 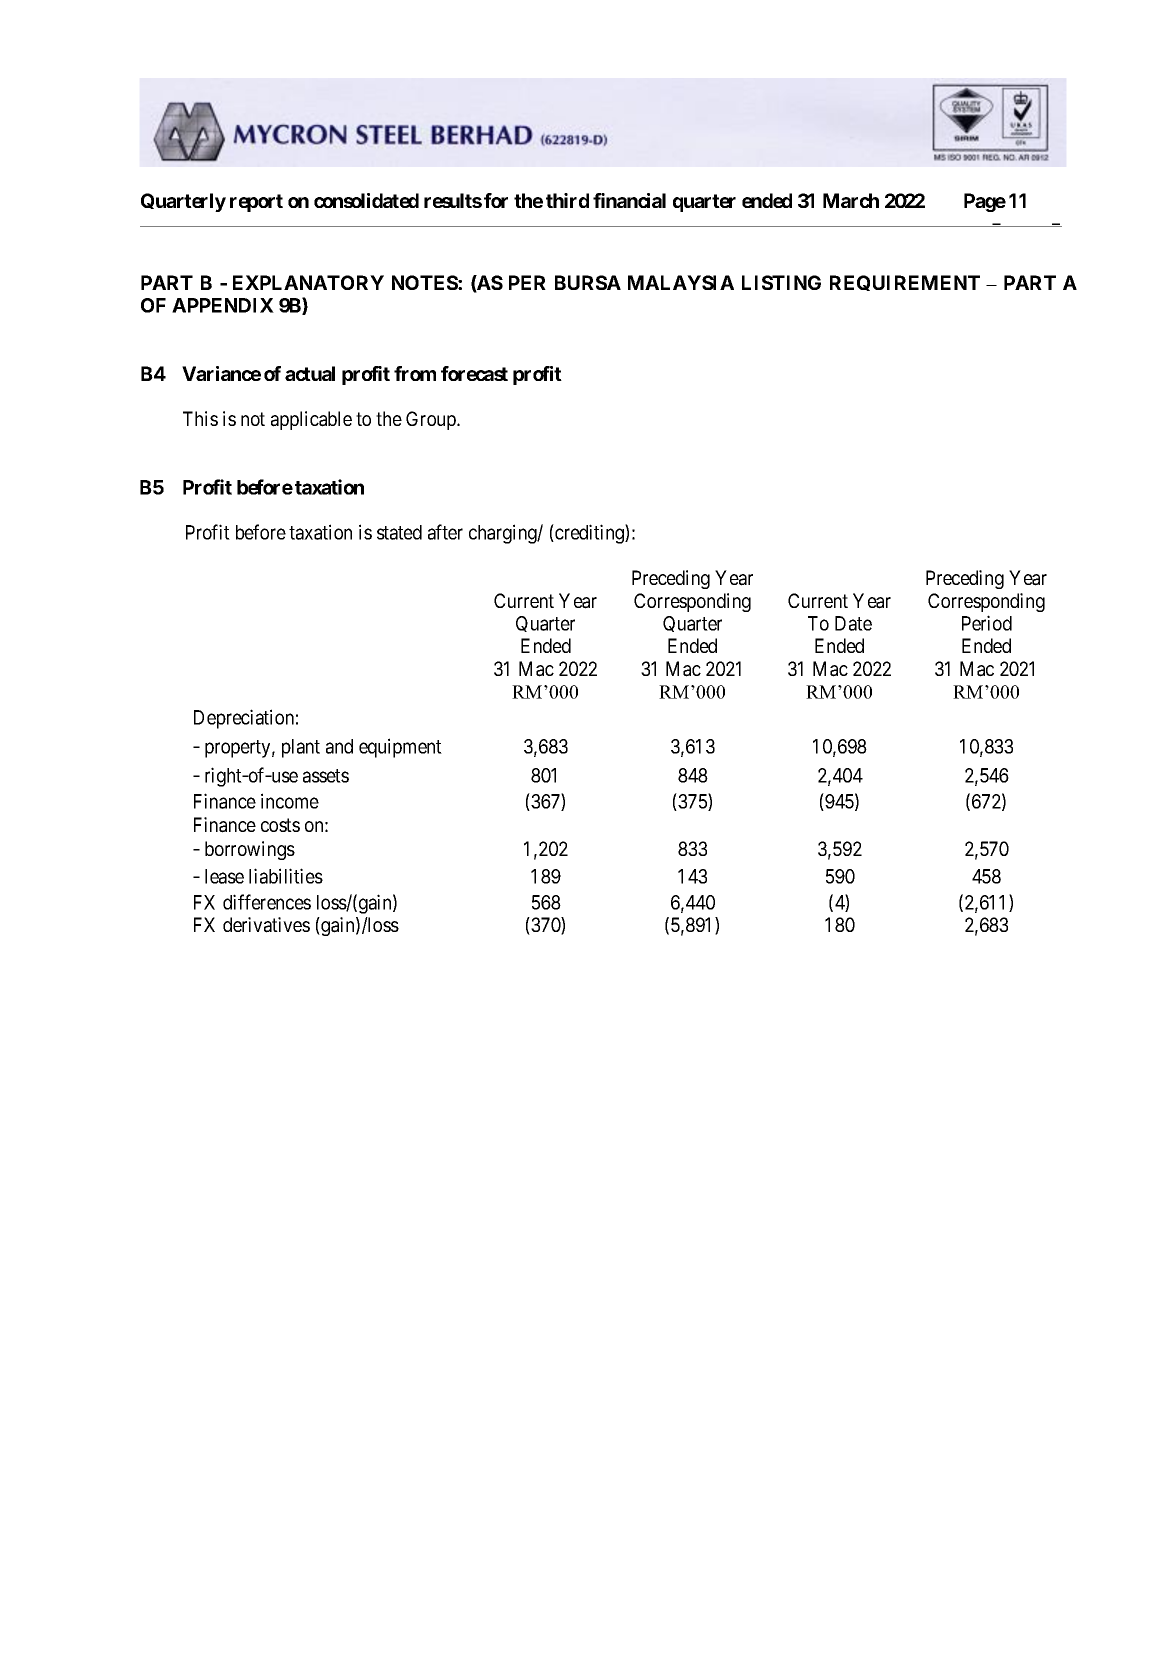 I want to click on stated, so click(x=399, y=532).
